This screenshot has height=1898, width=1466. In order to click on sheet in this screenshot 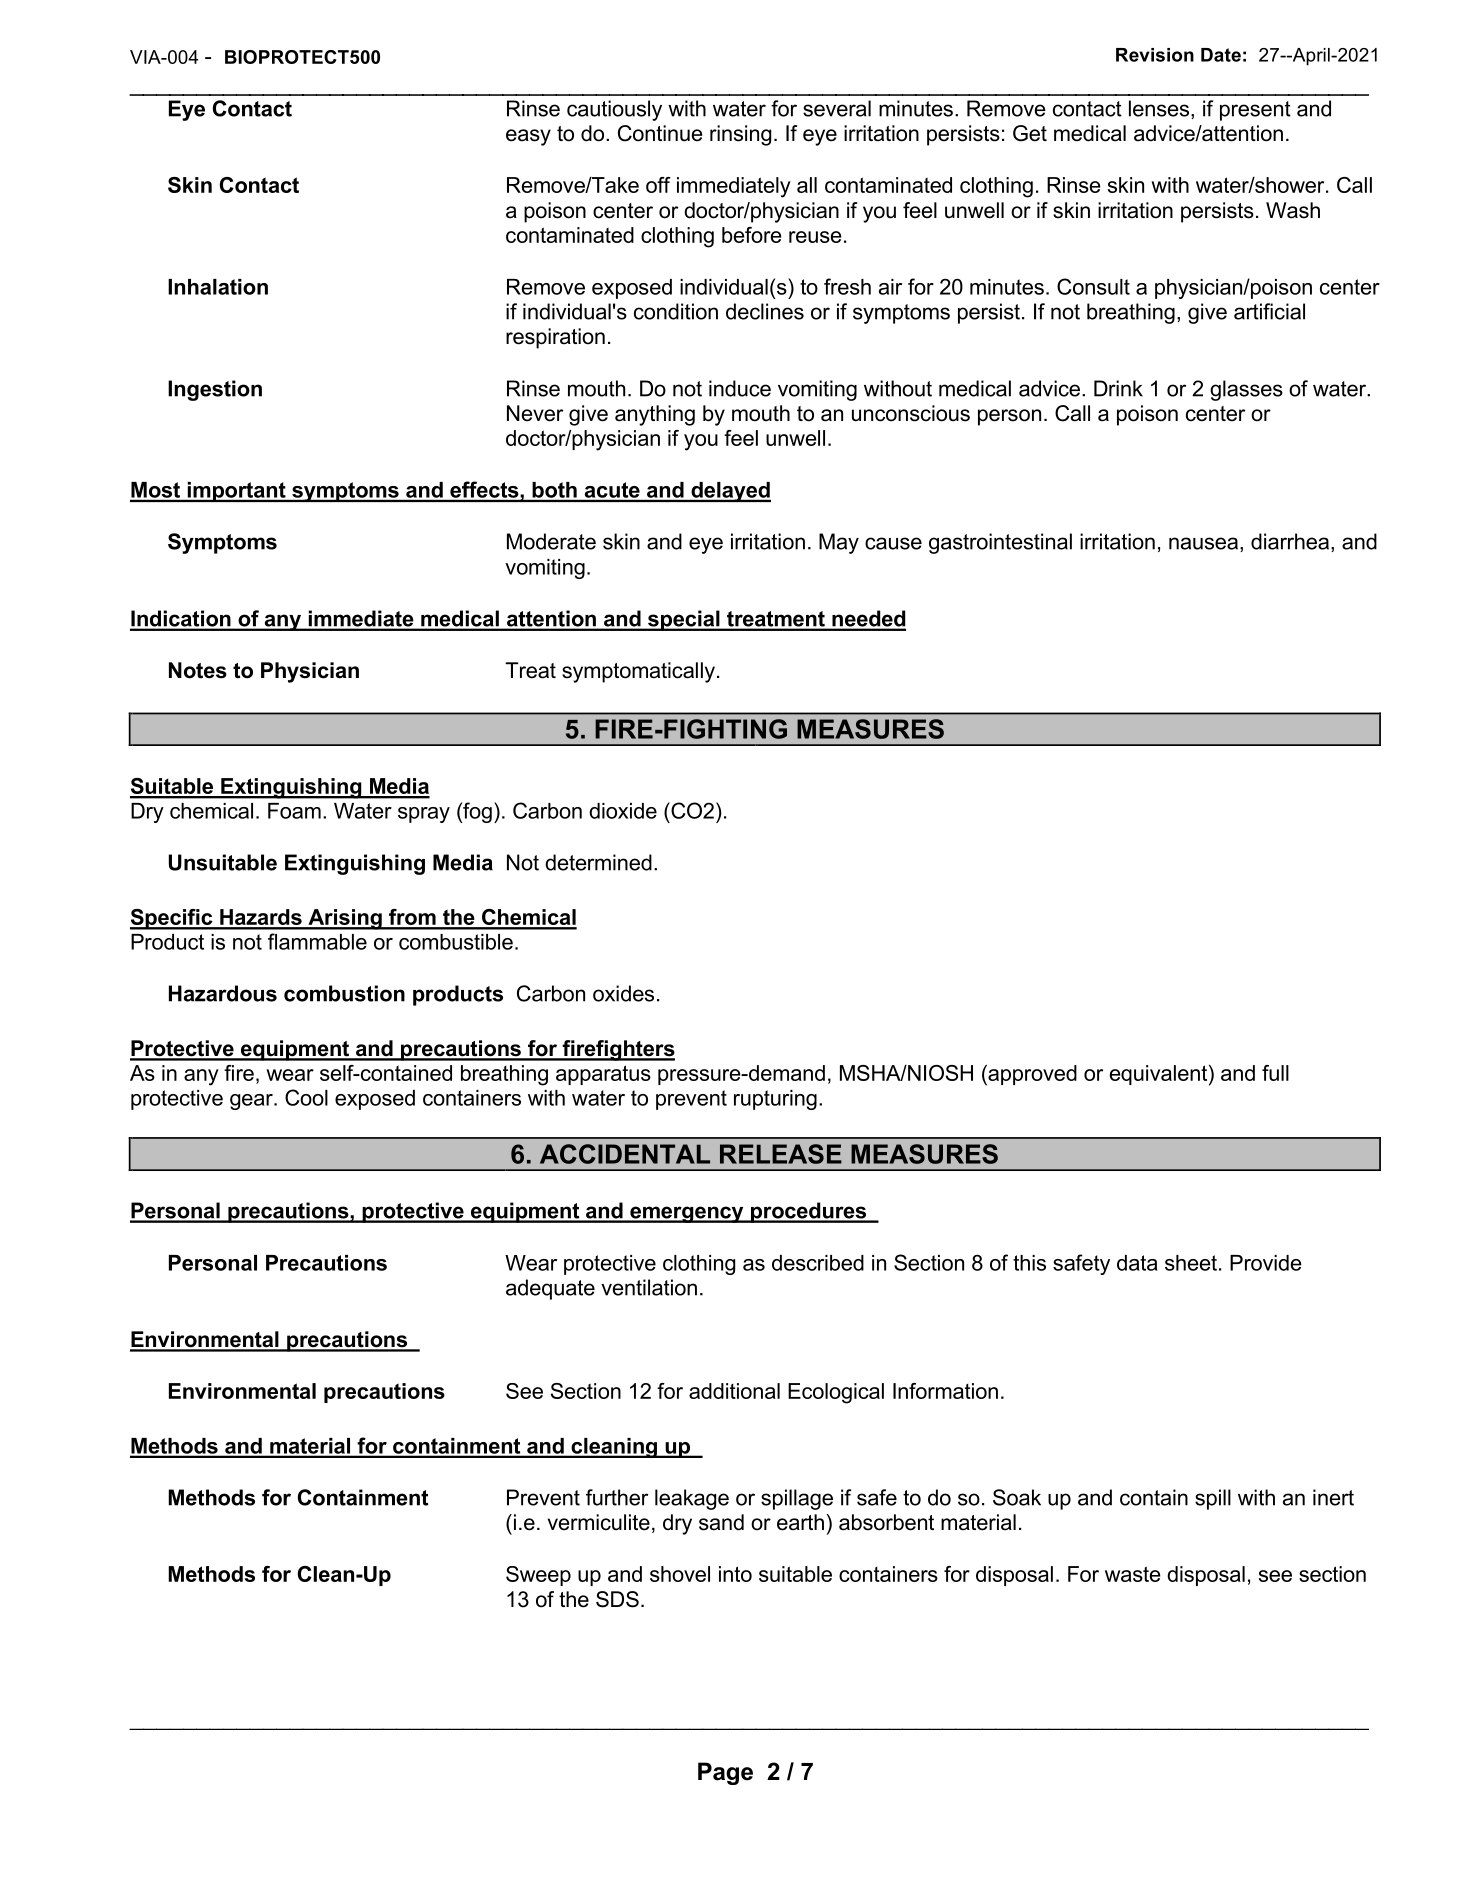, I will do `click(1191, 1263)`.
